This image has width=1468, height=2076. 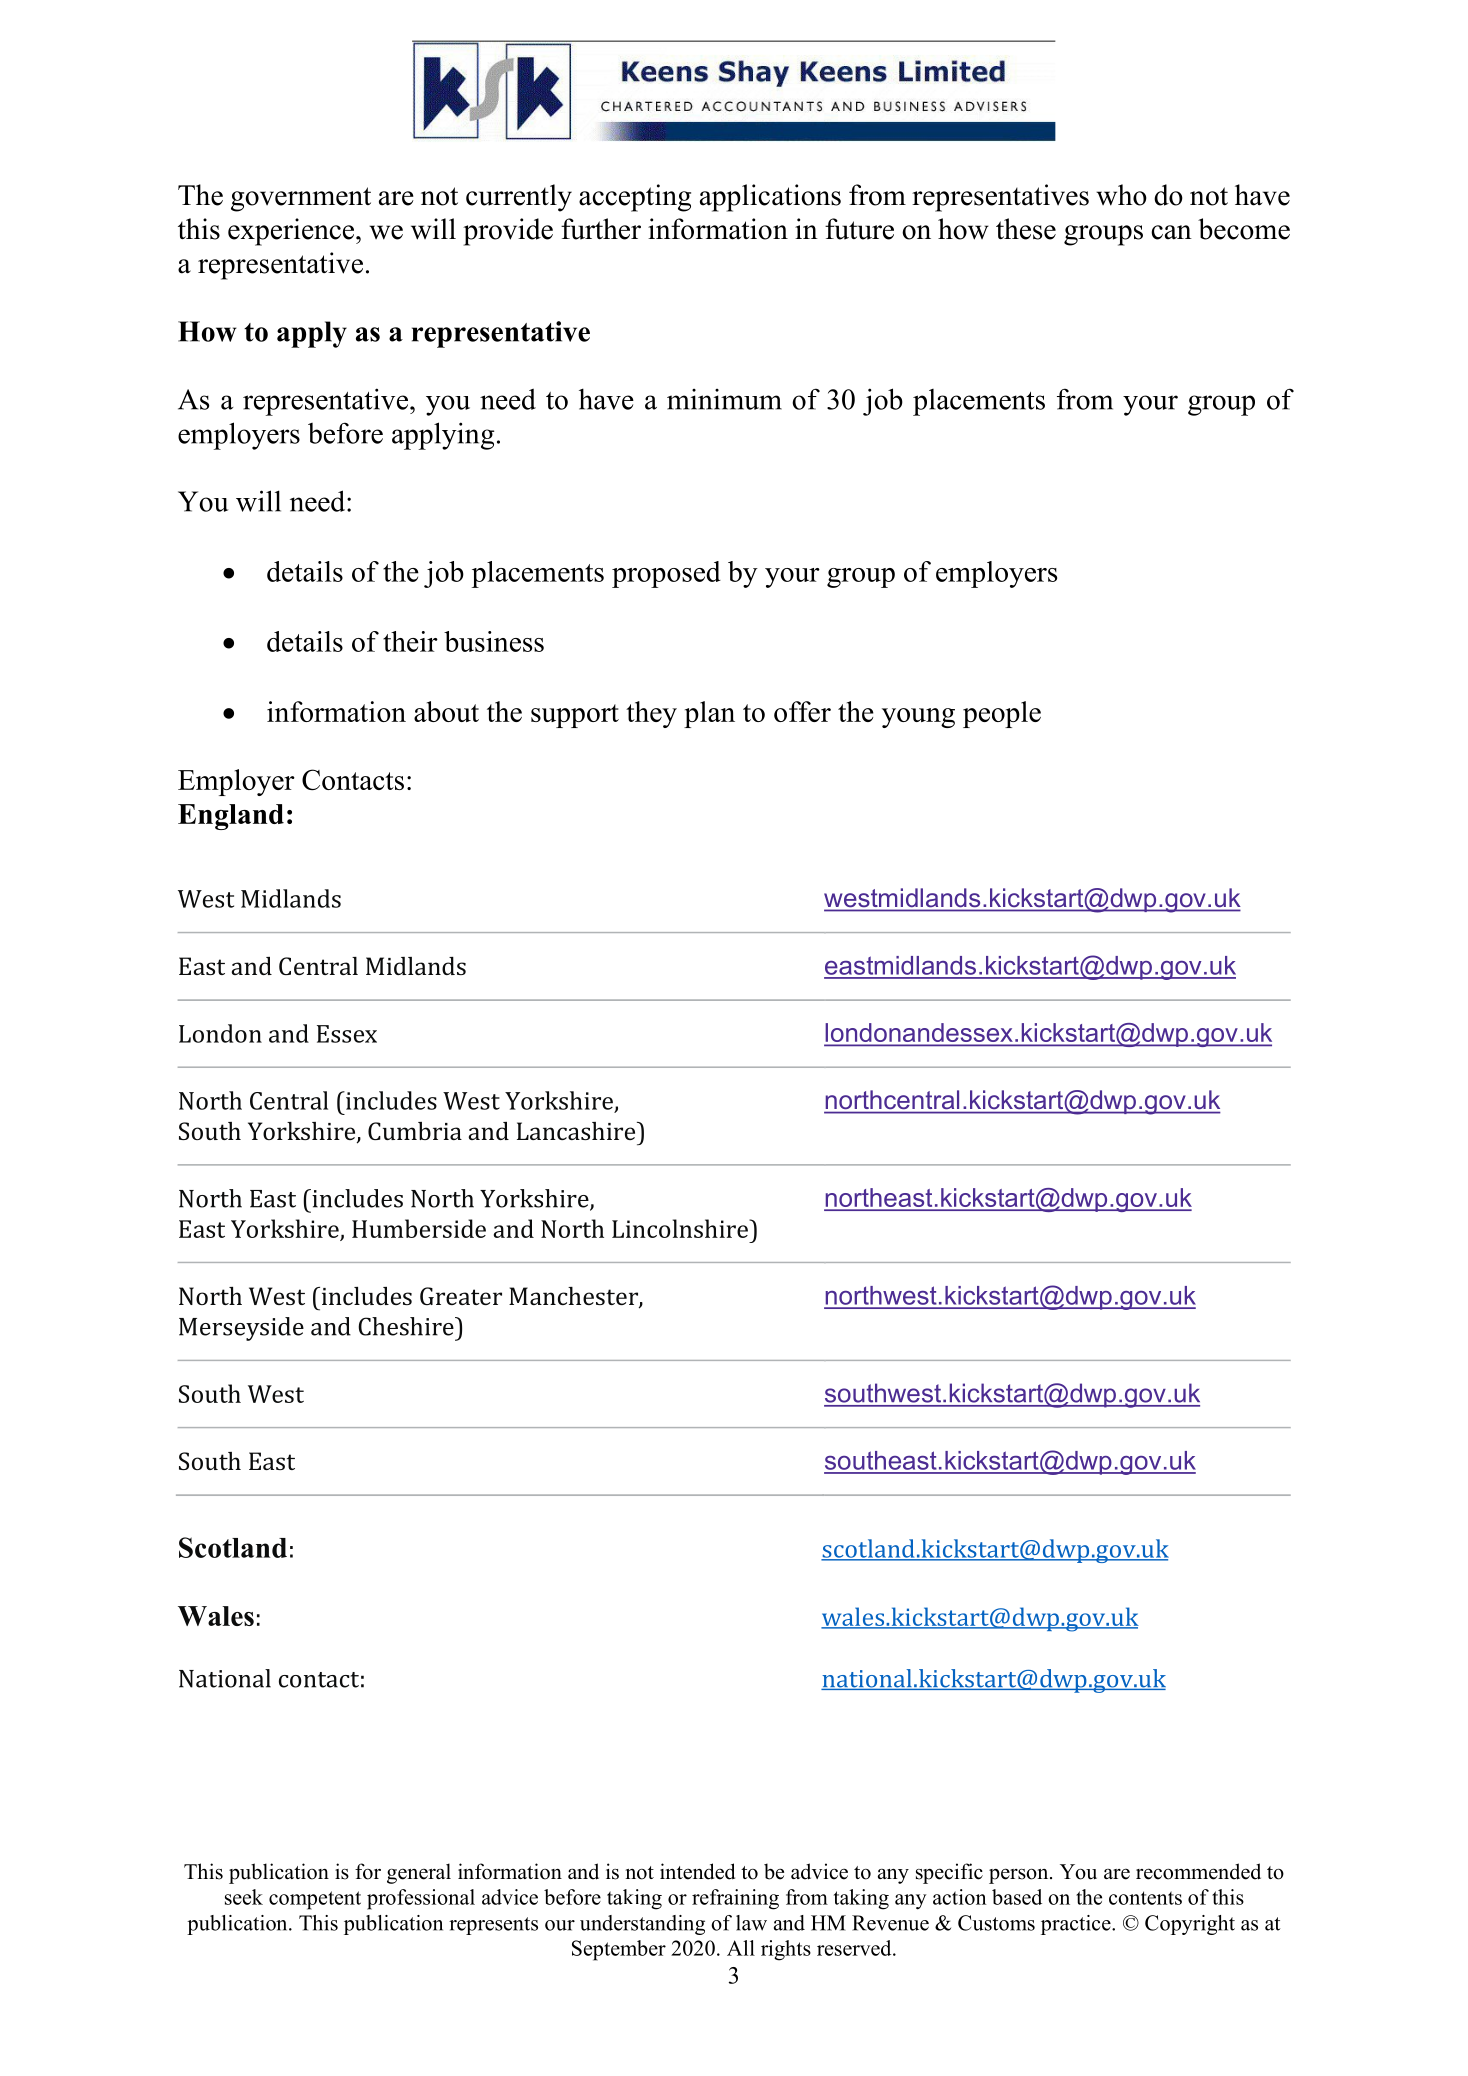 What do you see at coordinates (419, 1873) in the image?
I see `general` at bounding box center [419, 1873].
